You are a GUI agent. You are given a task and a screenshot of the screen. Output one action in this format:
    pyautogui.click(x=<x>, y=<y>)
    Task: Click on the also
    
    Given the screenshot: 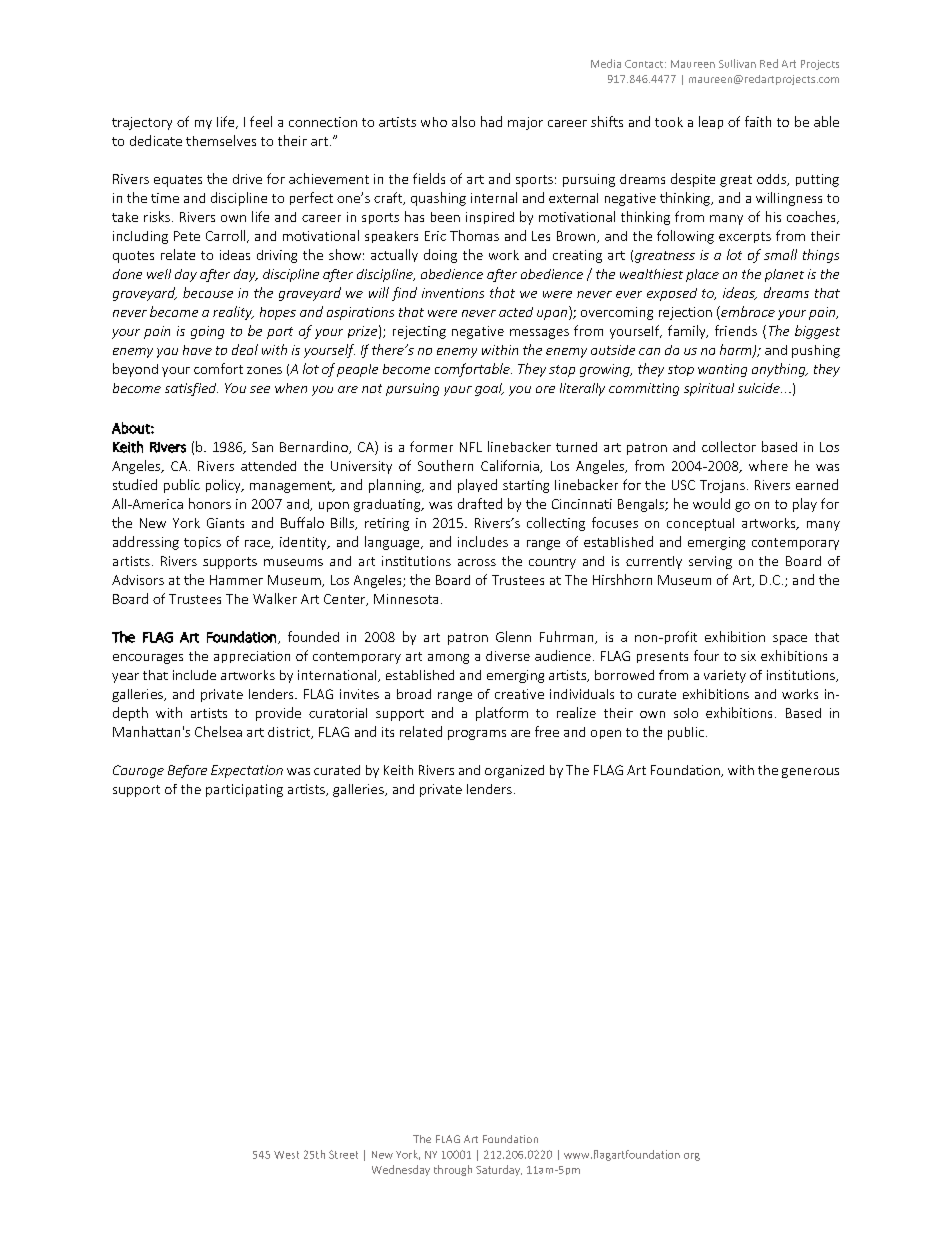 What is the action you would take?
    pyautogui.click(x=463, y=121)
